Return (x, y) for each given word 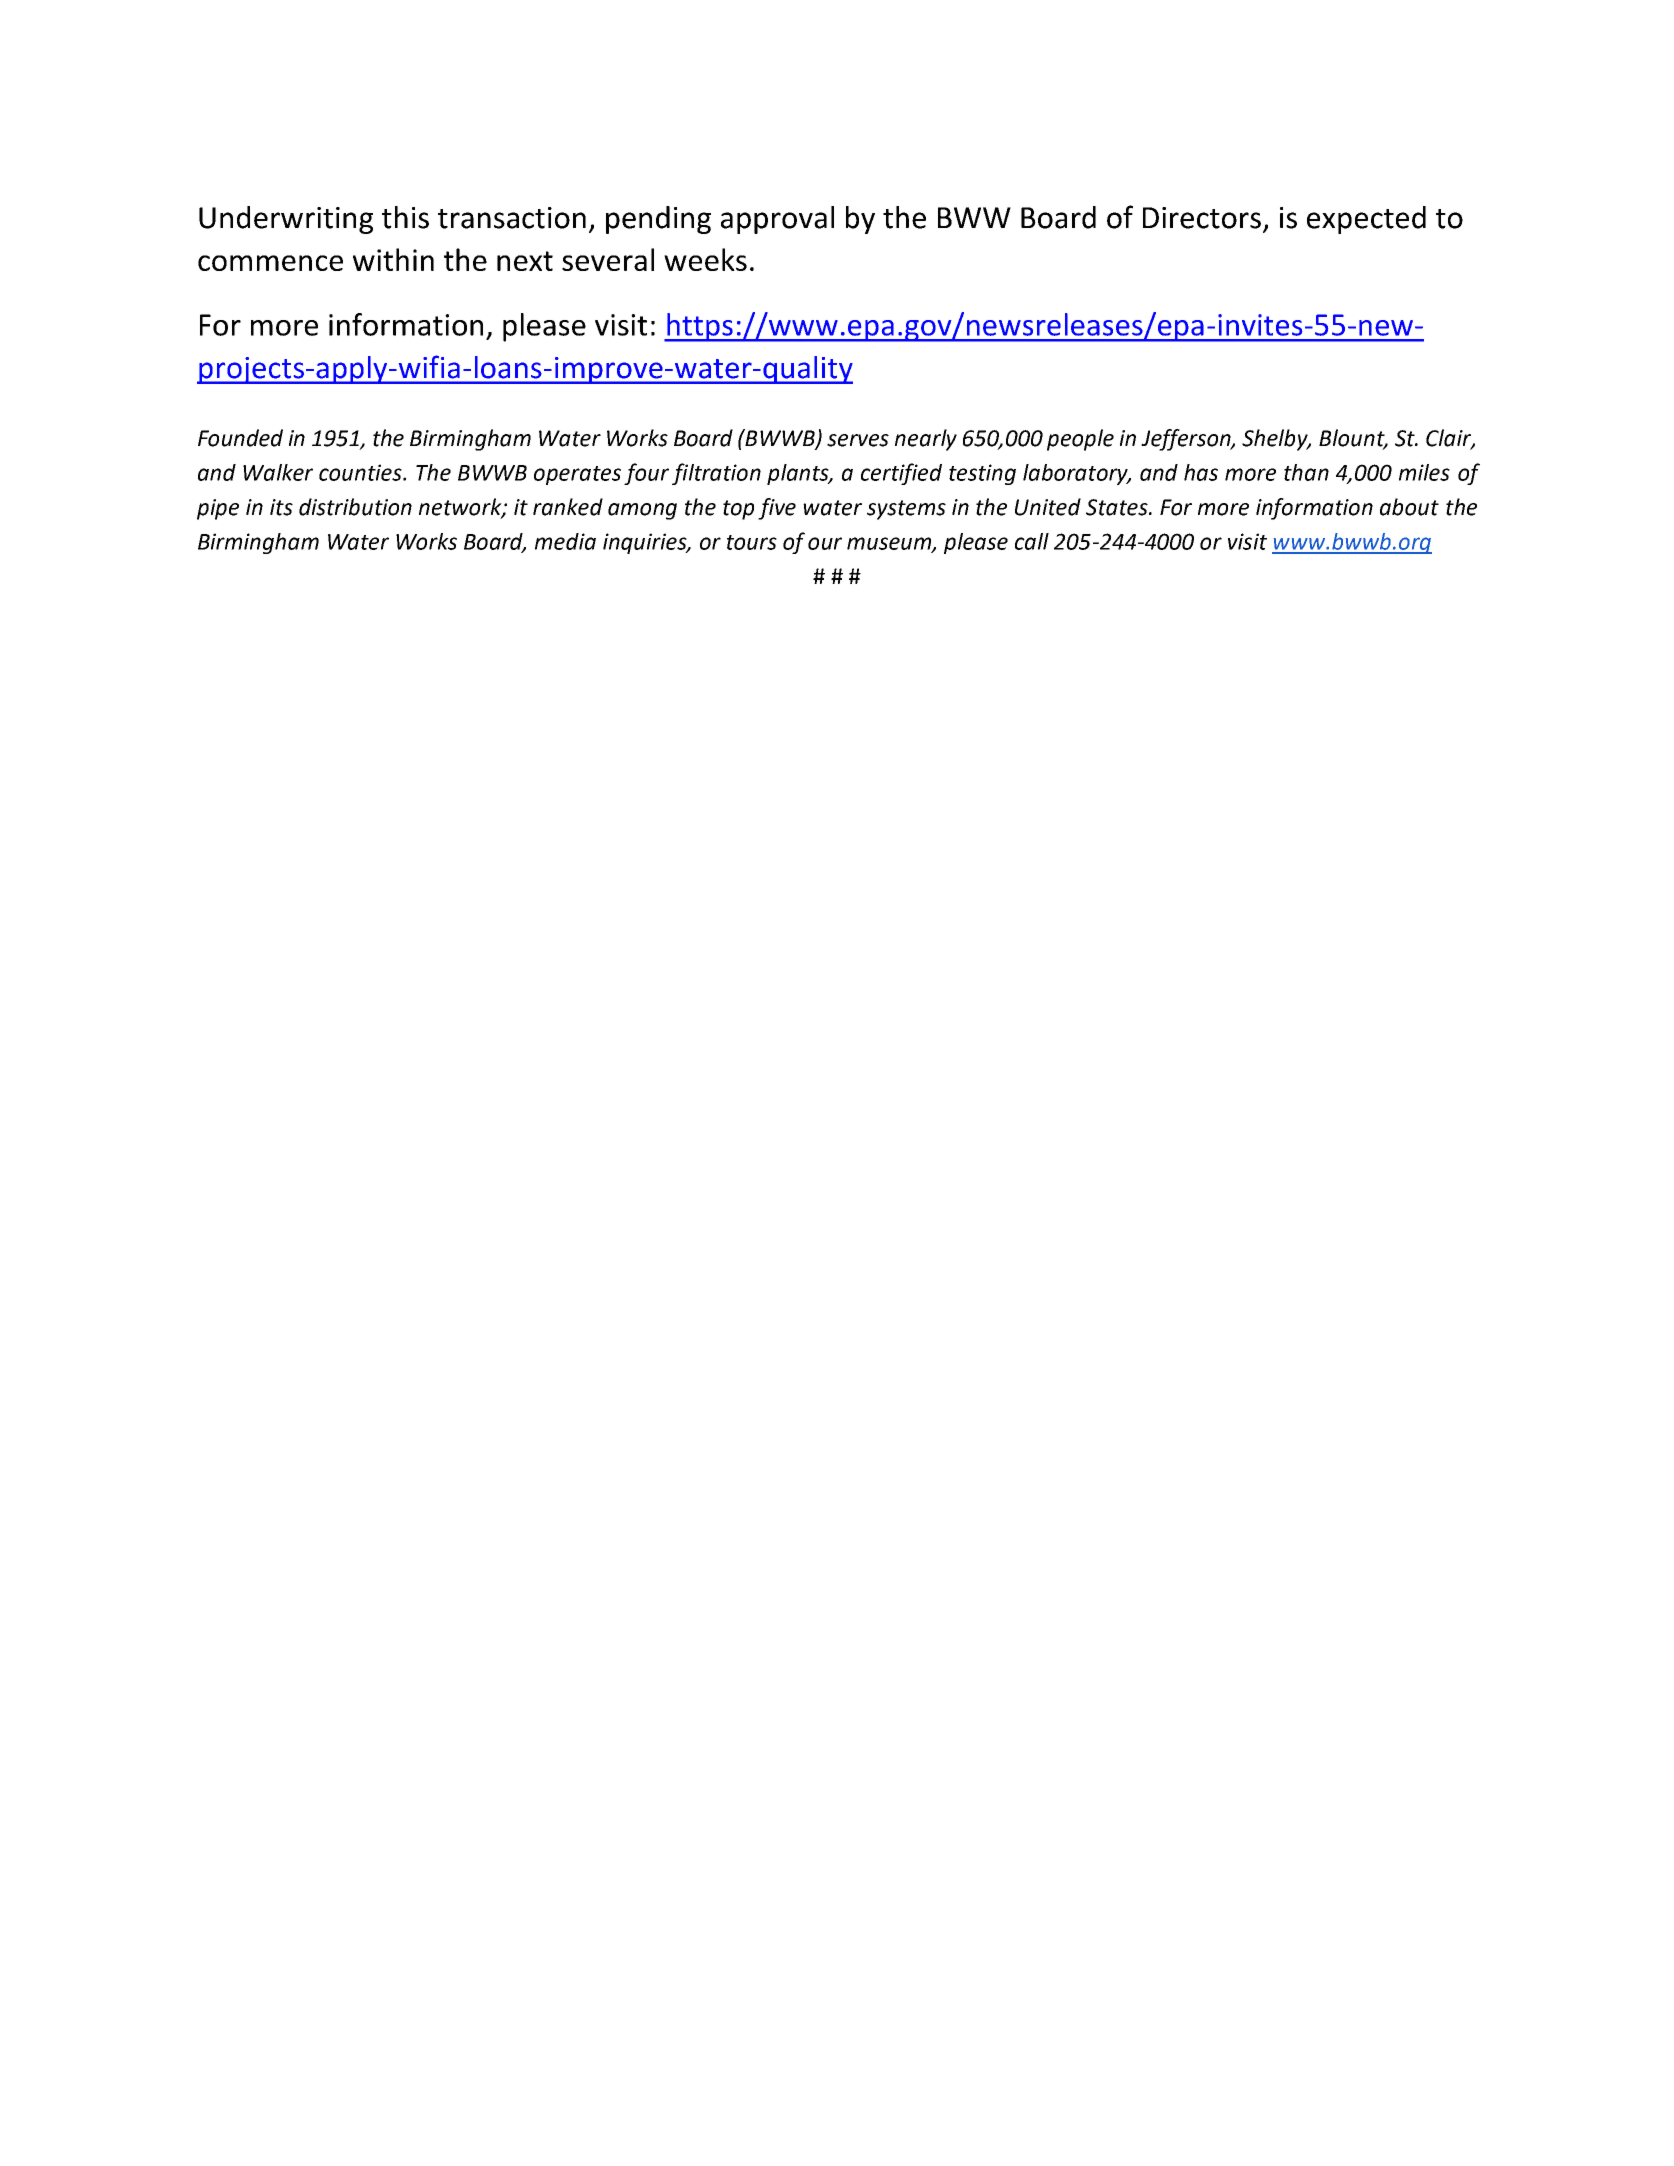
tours (752, 542)
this (405, 217)
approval (777, 220)
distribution (355, 507)
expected (1366, 220)
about (1409, 507)
